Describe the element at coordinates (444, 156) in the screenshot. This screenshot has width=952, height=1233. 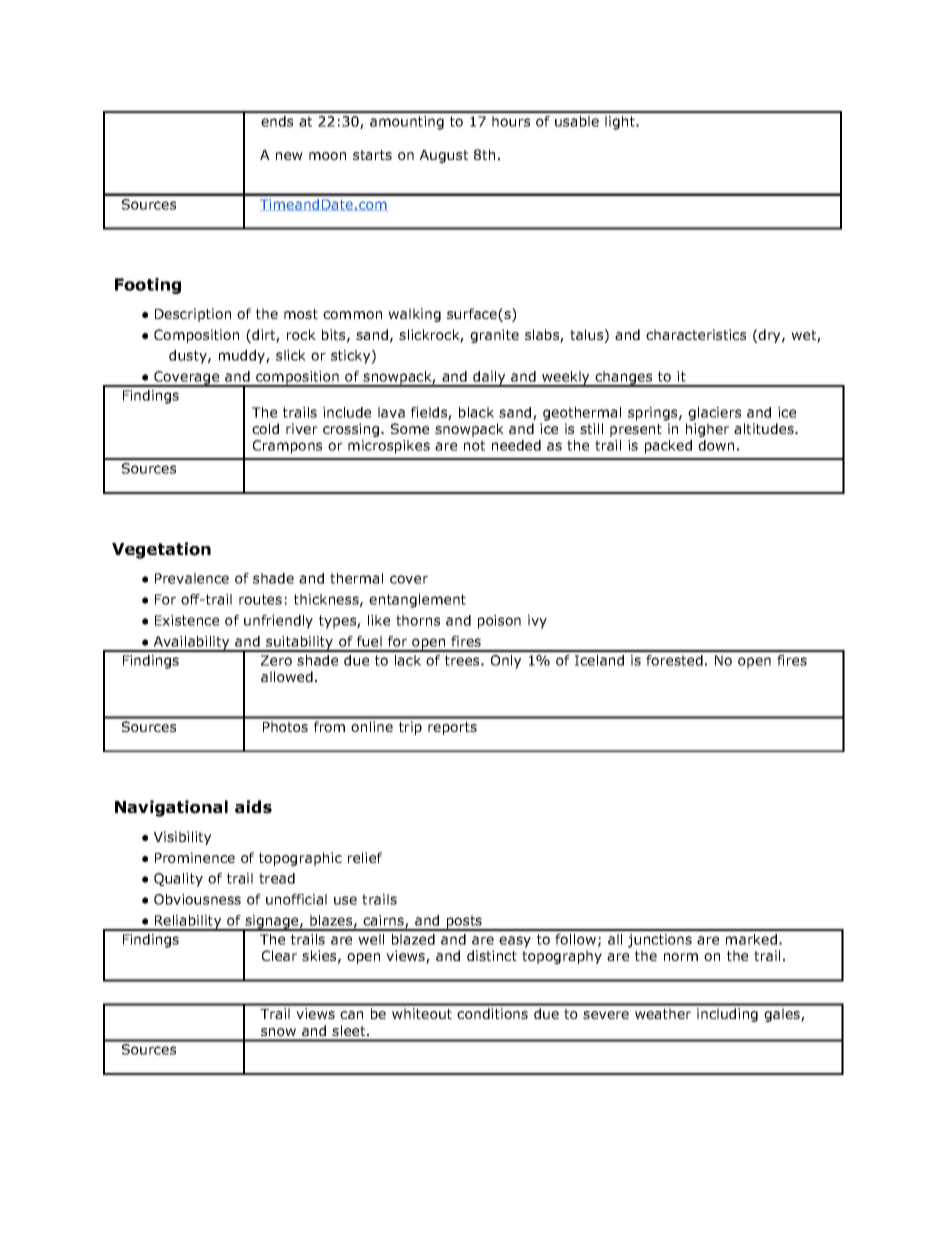
I see `August` at that location.
